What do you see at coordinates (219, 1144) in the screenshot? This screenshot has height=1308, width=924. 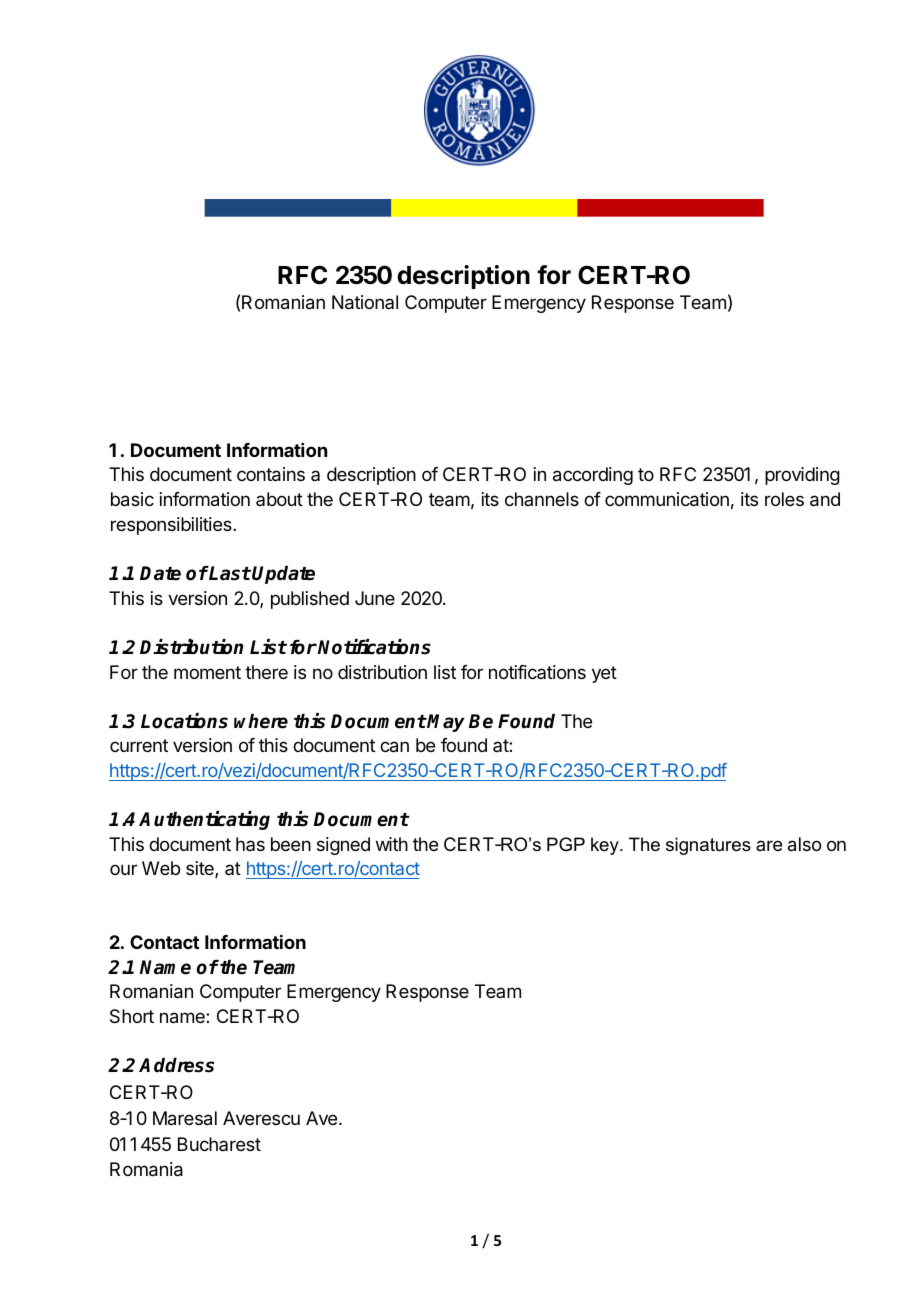 I see `Bucharest` at bounding box center [219, 1144].
